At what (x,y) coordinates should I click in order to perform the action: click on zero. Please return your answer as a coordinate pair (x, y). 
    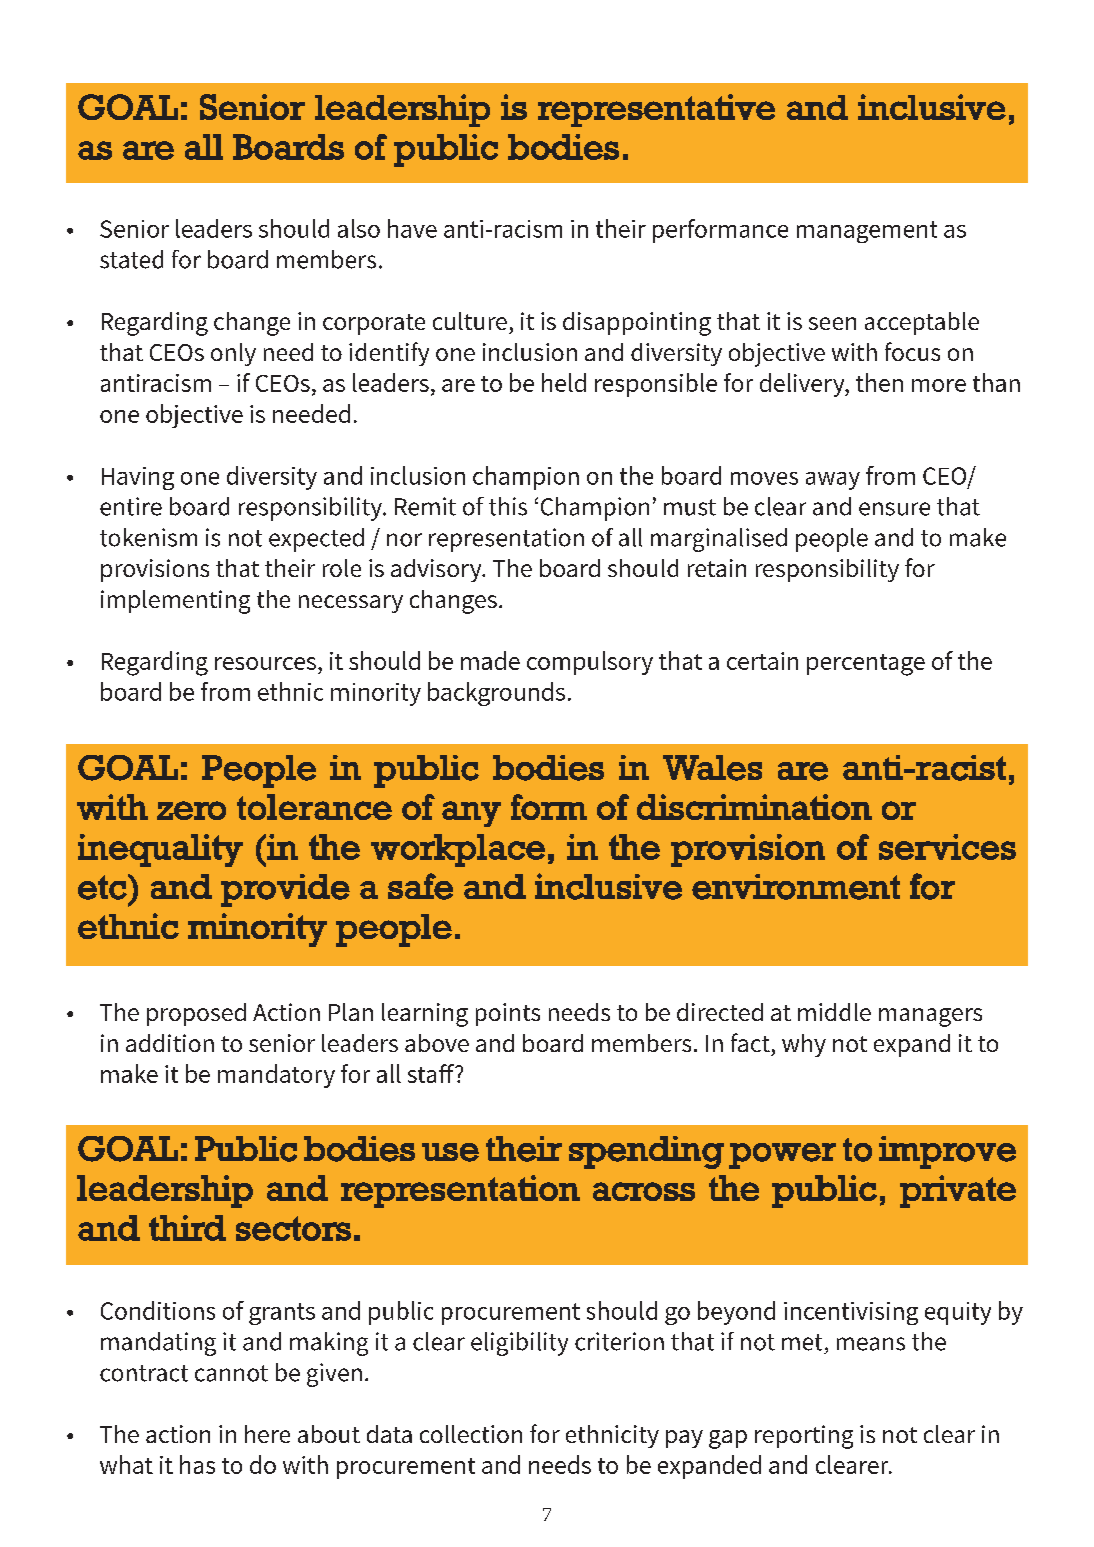
    Looking at the image, I should click on (191, 810).
